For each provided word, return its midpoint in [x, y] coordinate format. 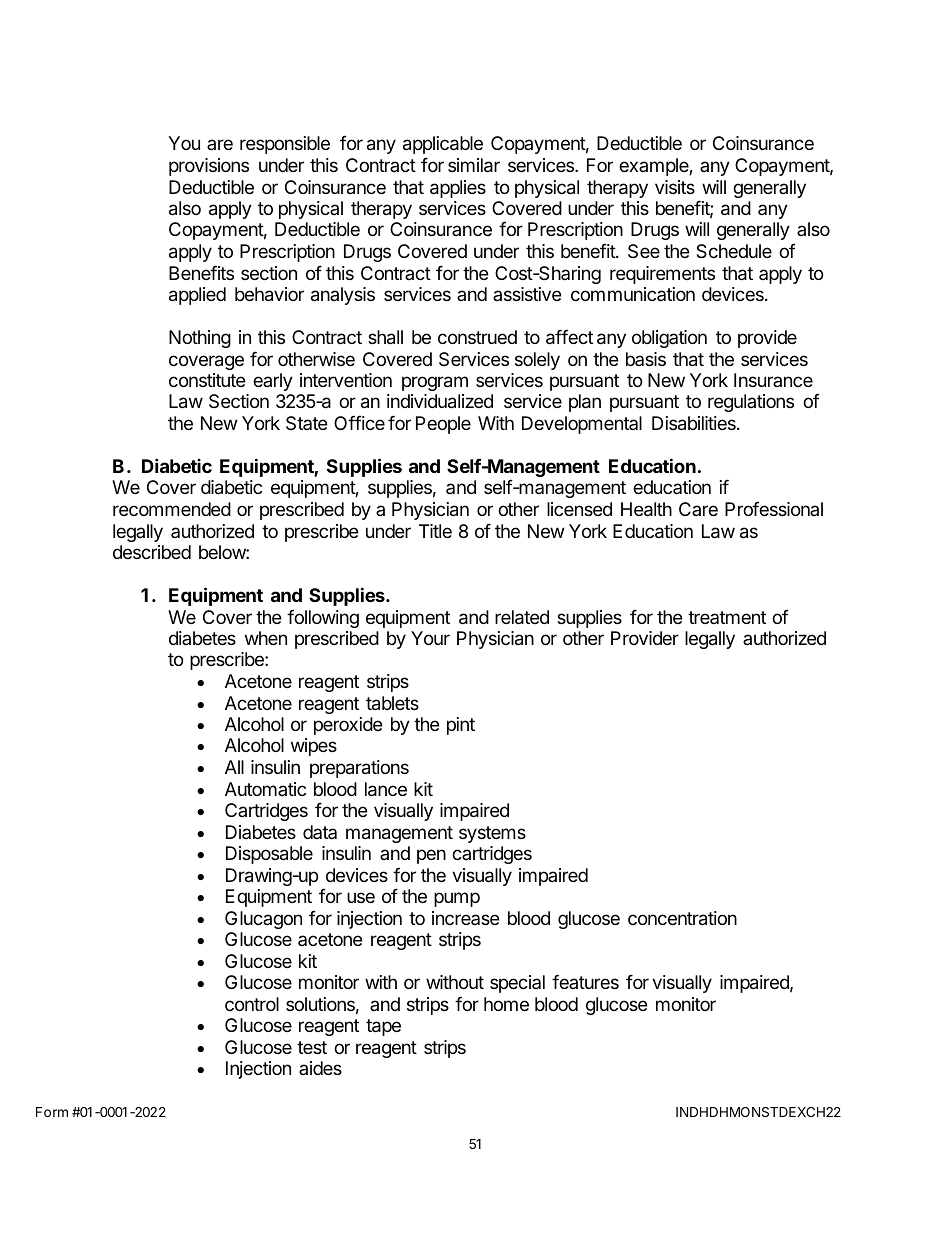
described [152, 552]
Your [430, 638]
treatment [727, 617]
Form [52, 1112]
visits [675, 187]
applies [458, 189]
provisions [209, 167]
